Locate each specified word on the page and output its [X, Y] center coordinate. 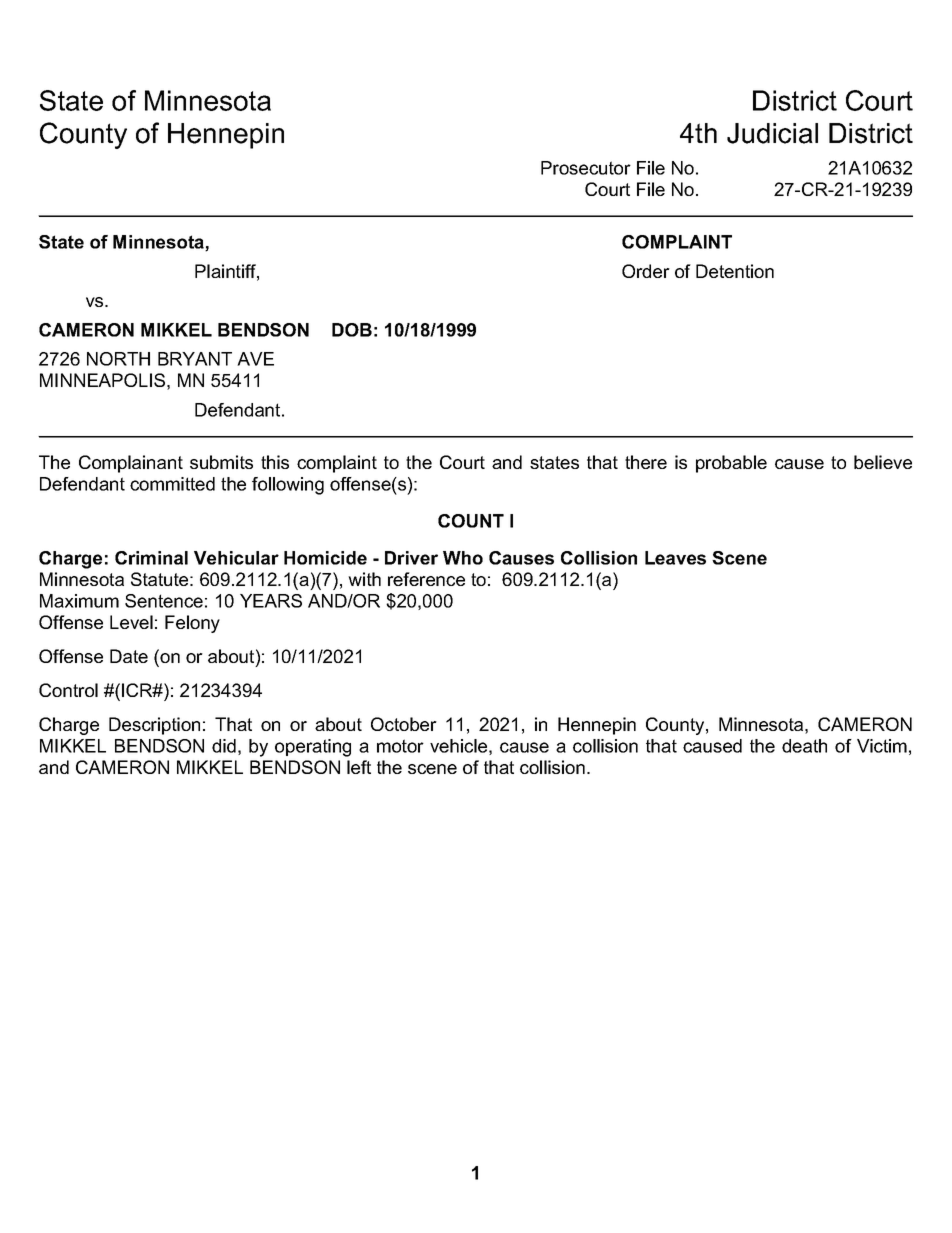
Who [463, 558]
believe [883, 462]
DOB [352, 330]
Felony [192, 624]
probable [731, 464]
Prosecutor [586, 168]
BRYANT [195, 359]
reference [426, 579]
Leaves [675, 558]
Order [646, 271]
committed [172, 484]
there [646, 462]
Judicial [772, 133]
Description [154, 726]
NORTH [118, 359]
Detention [735, 271]
